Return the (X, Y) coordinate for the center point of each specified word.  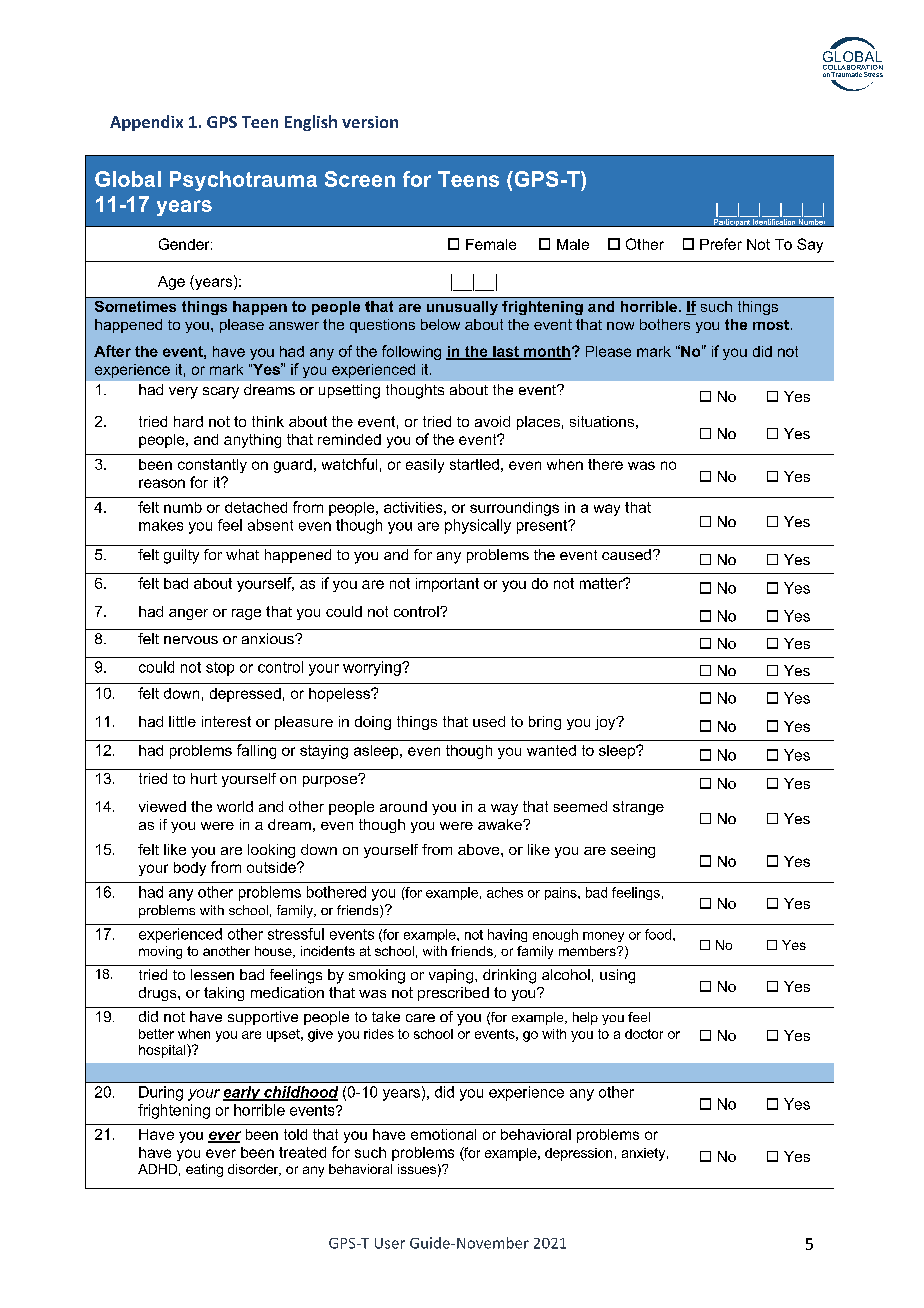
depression (578, 1154)
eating (204, 1170)
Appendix (146, 123)
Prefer (721, 244)
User (390, 1243)
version (370, 122)
